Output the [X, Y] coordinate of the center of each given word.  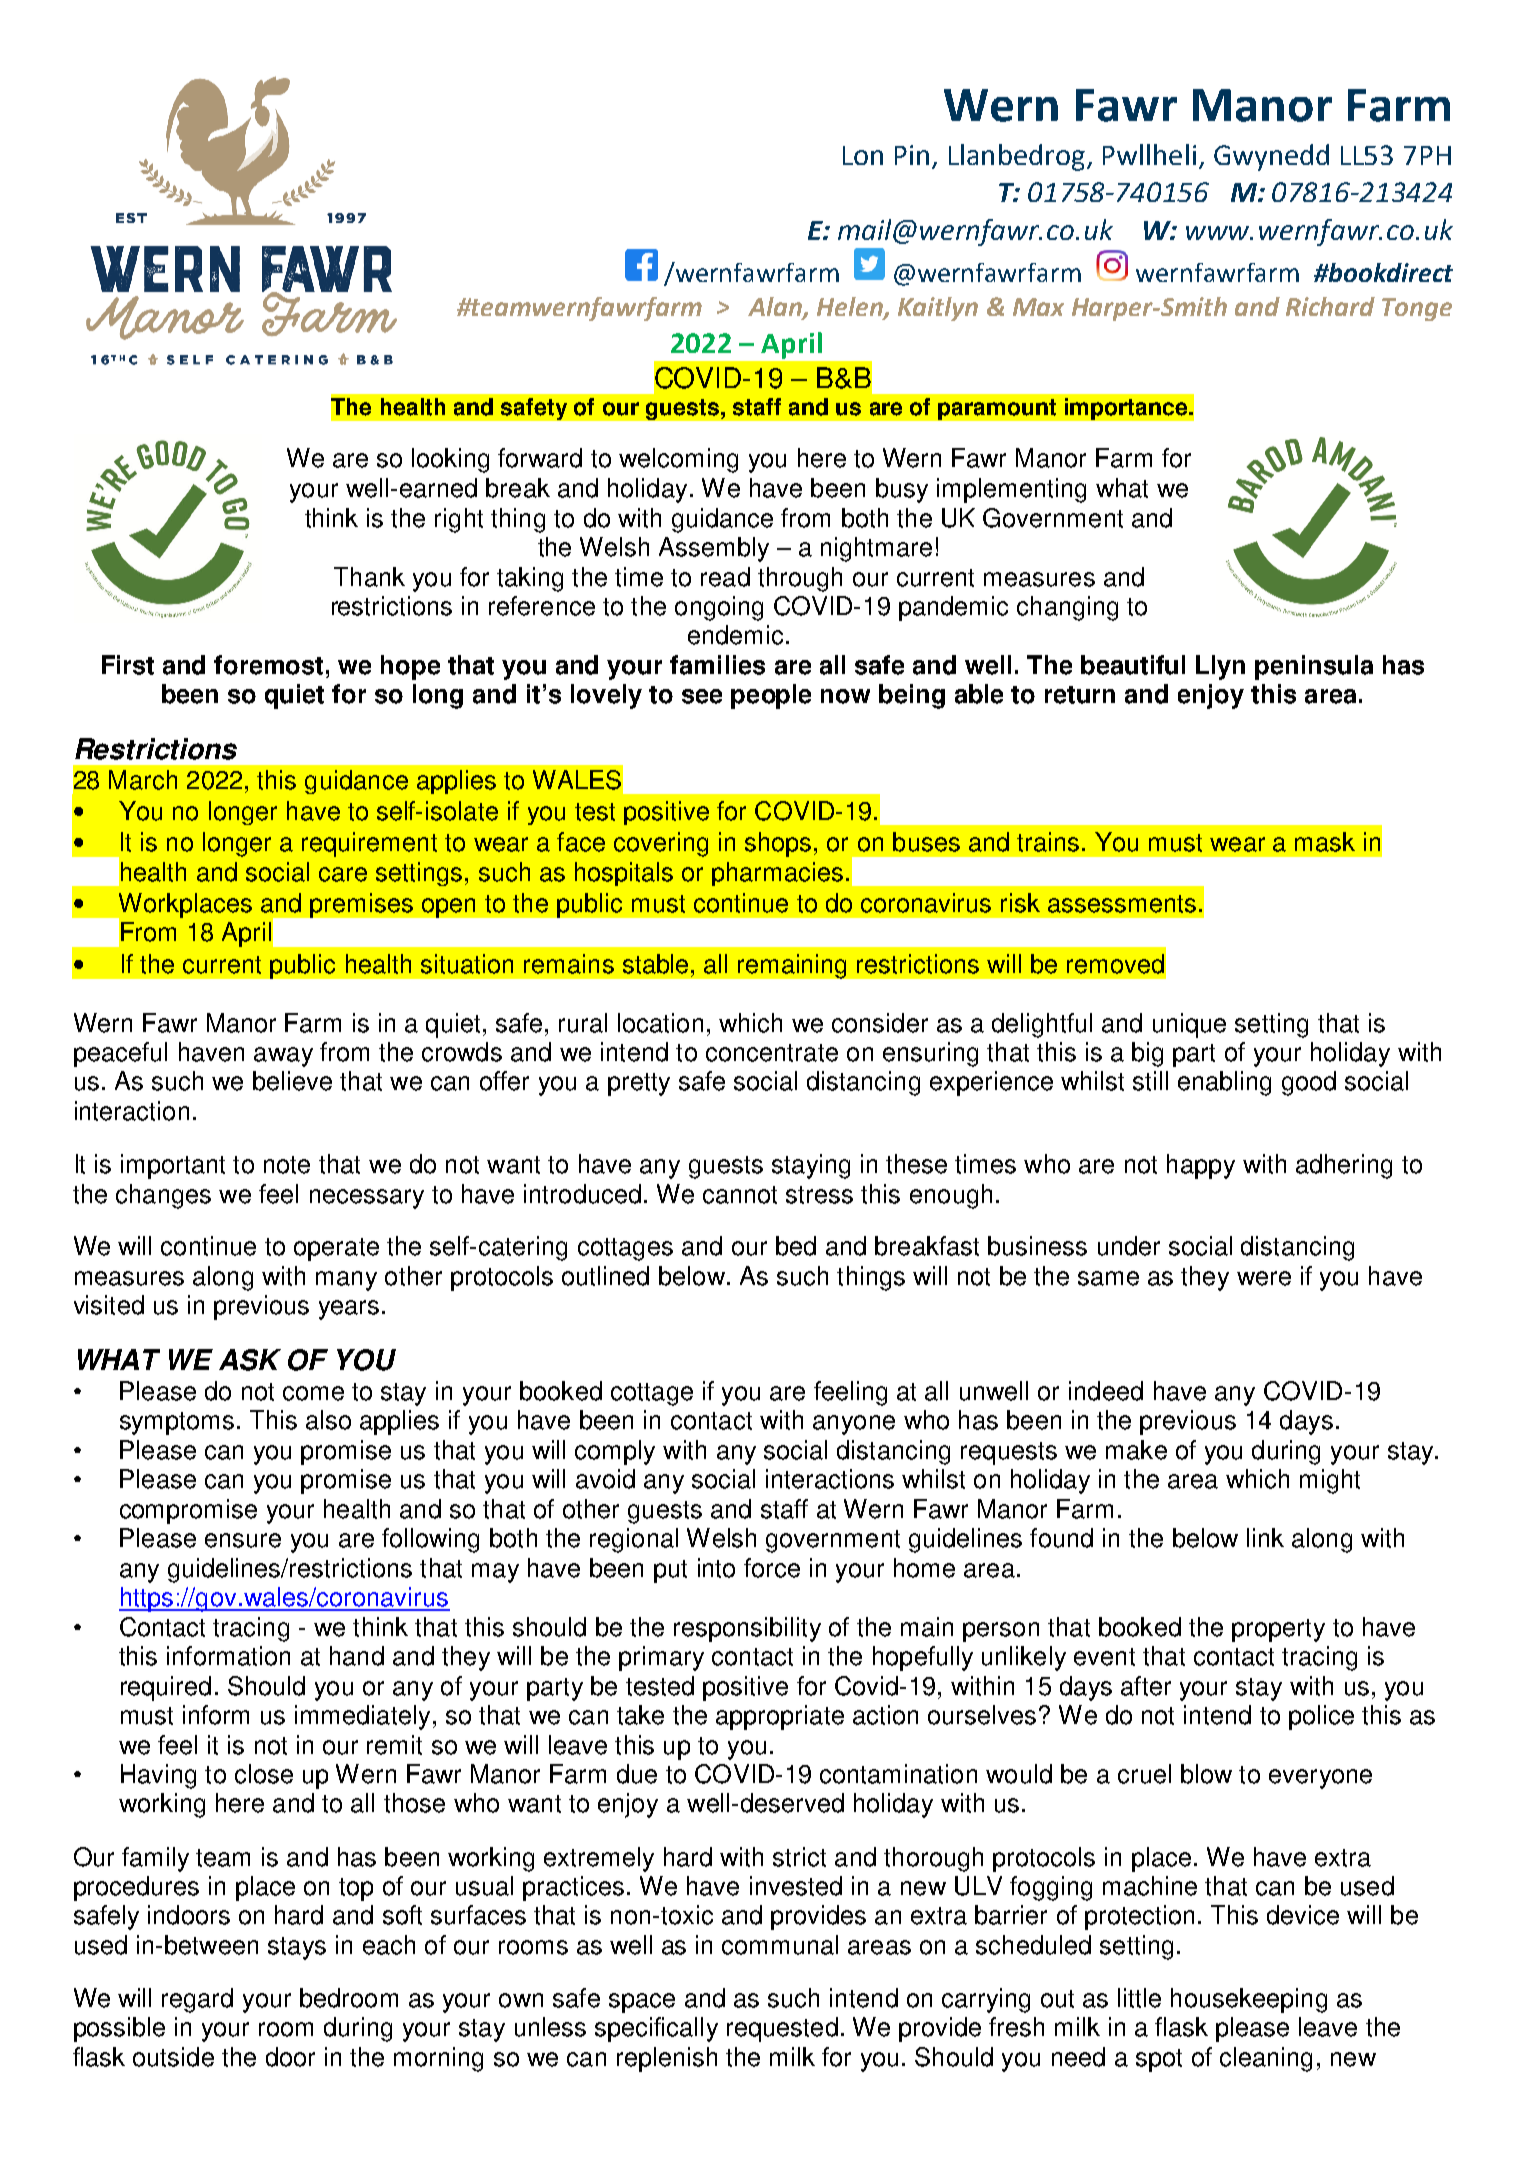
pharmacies [777, 874]
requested [782, 2029]
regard [197, 2000]
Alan [776, 308]
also [328, 1420]
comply [615, 1452]
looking [450, 460]
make [1136, 1450]
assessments [1122, 904]
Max [1038, 307]
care [343, 874]
